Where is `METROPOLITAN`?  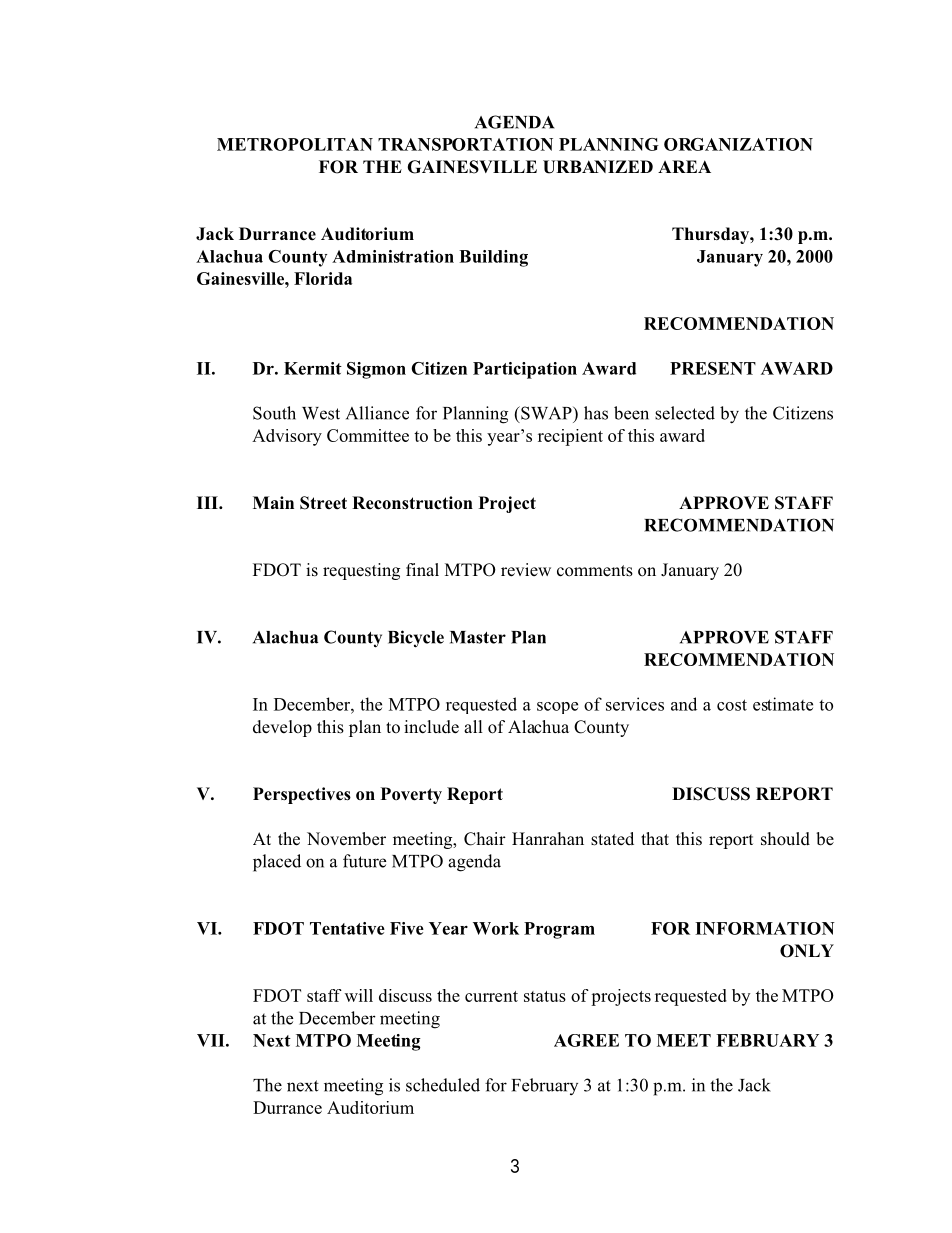 METROPOLITAN is located at coordinates (295, 144).
